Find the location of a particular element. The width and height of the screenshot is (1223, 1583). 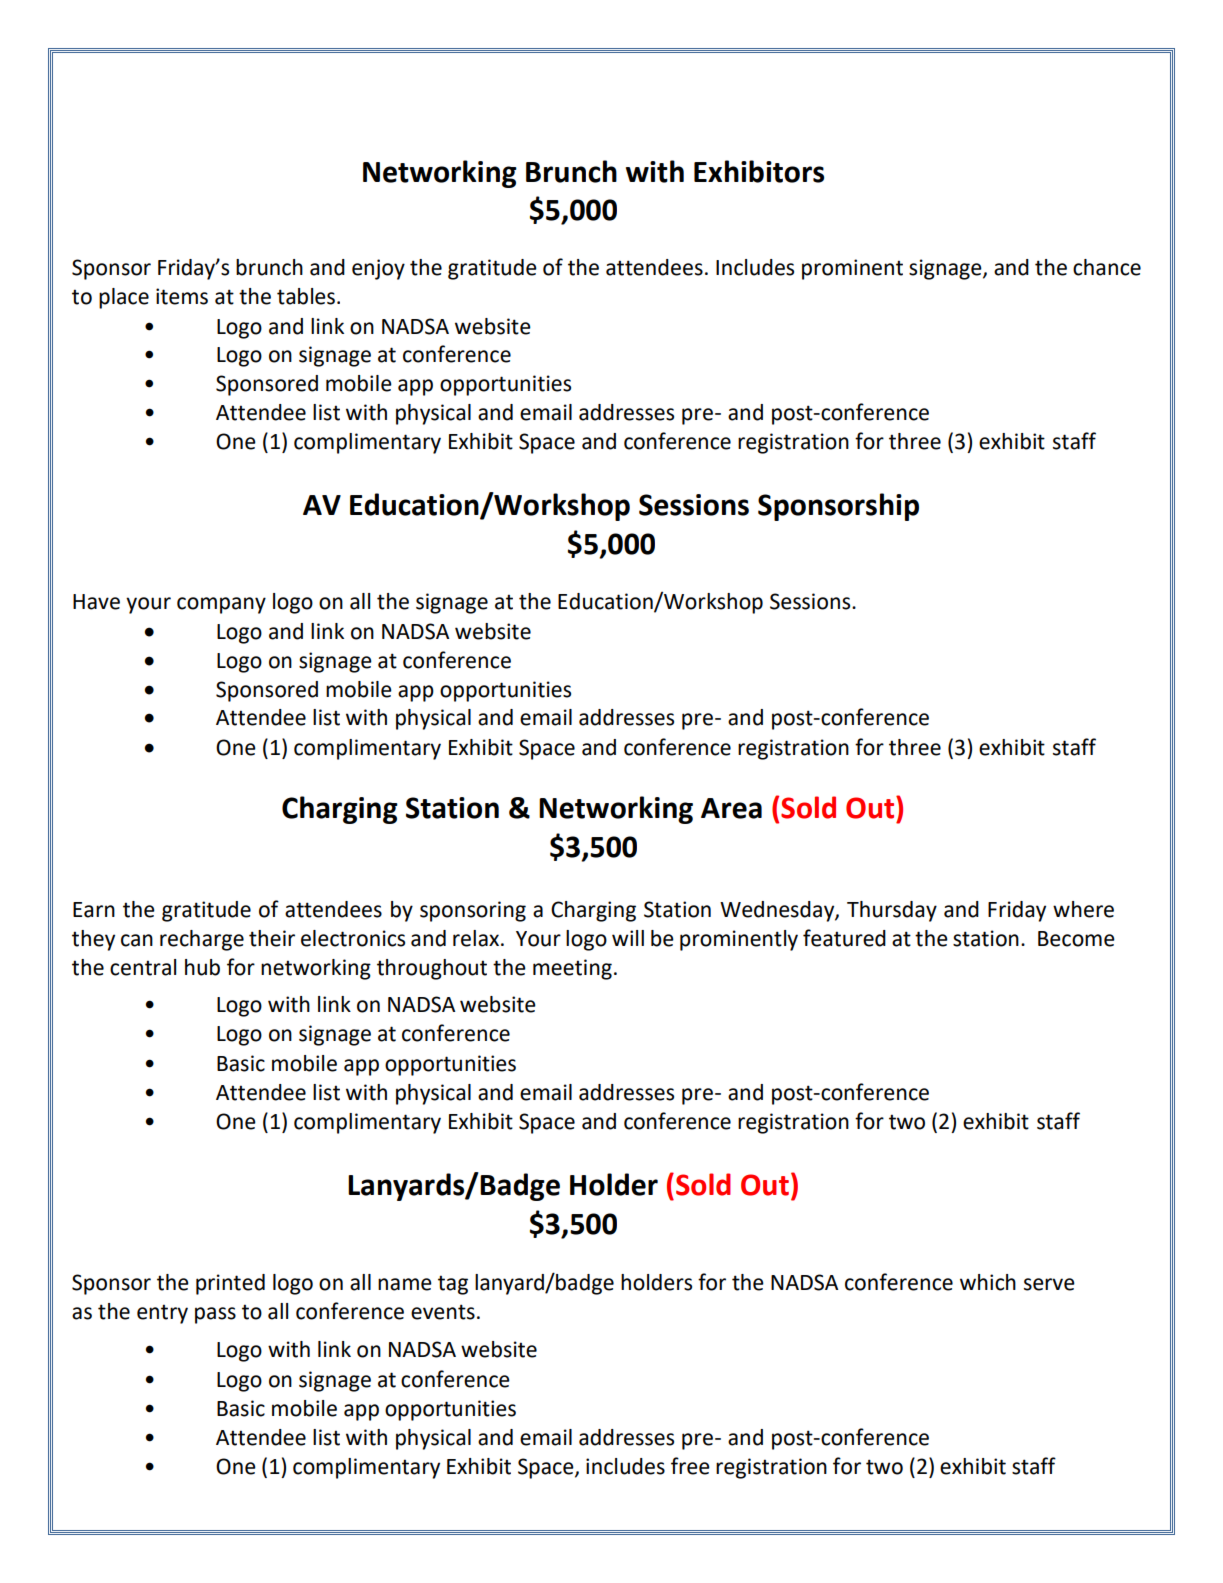

chance is located at coordinates (1107, 267).
